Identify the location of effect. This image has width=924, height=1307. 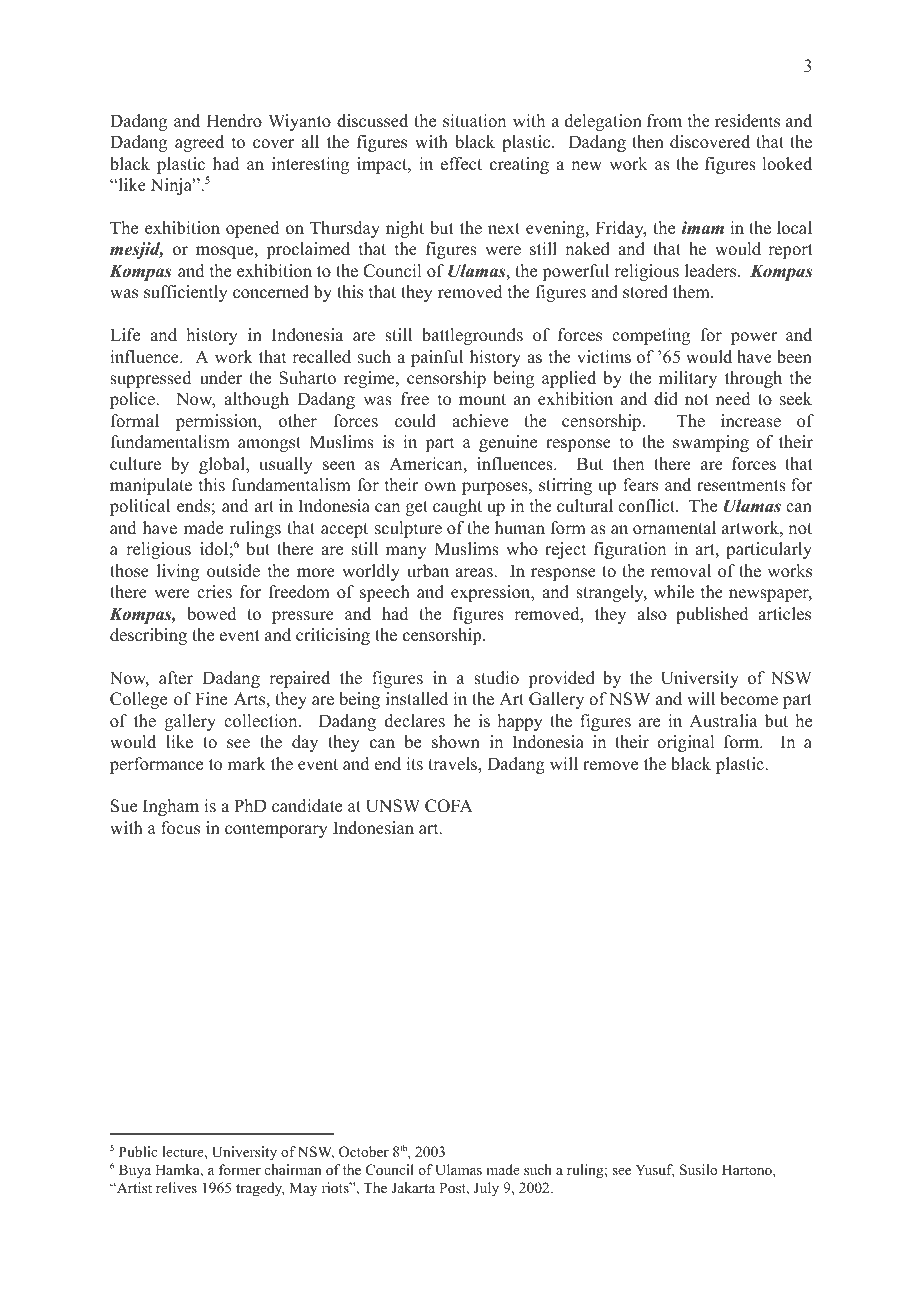
(461, 164).
